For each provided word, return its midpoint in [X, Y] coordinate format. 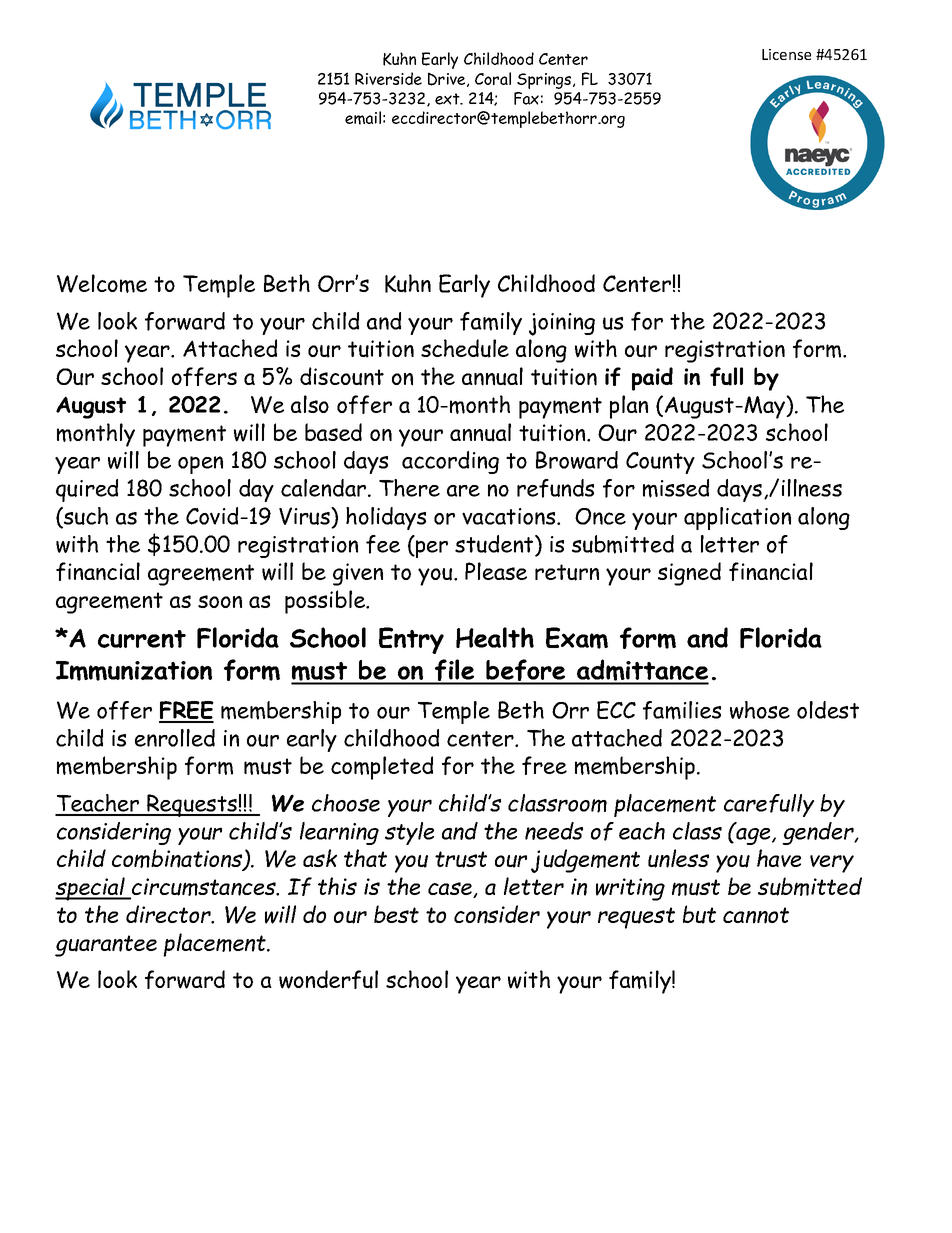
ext [448, 99]
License [786, 54]
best [396, 914]
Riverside [388, 78]
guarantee [106, 946]
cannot [756, 915]
